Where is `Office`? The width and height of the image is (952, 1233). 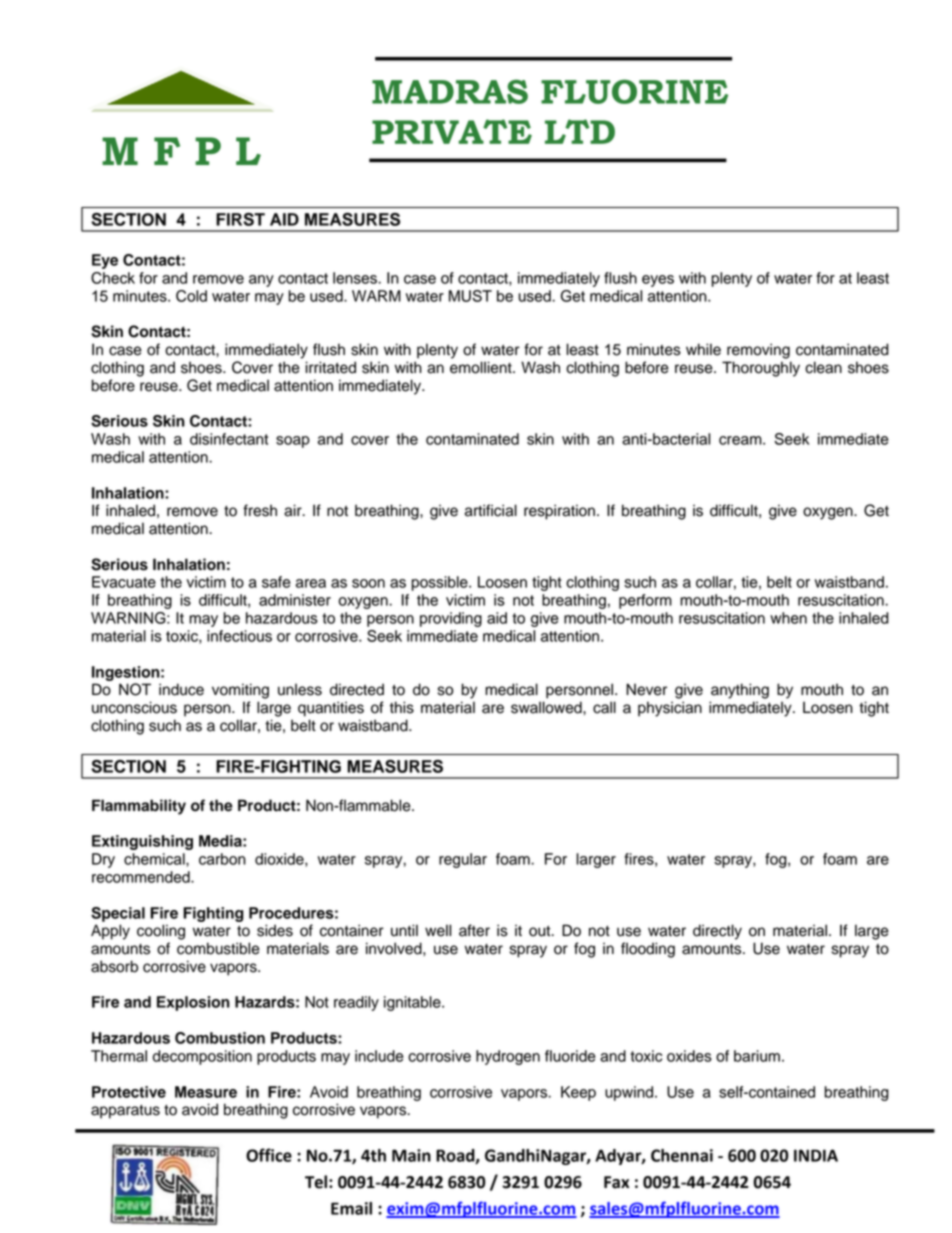 Office is located at coordinates (269, 1155).
